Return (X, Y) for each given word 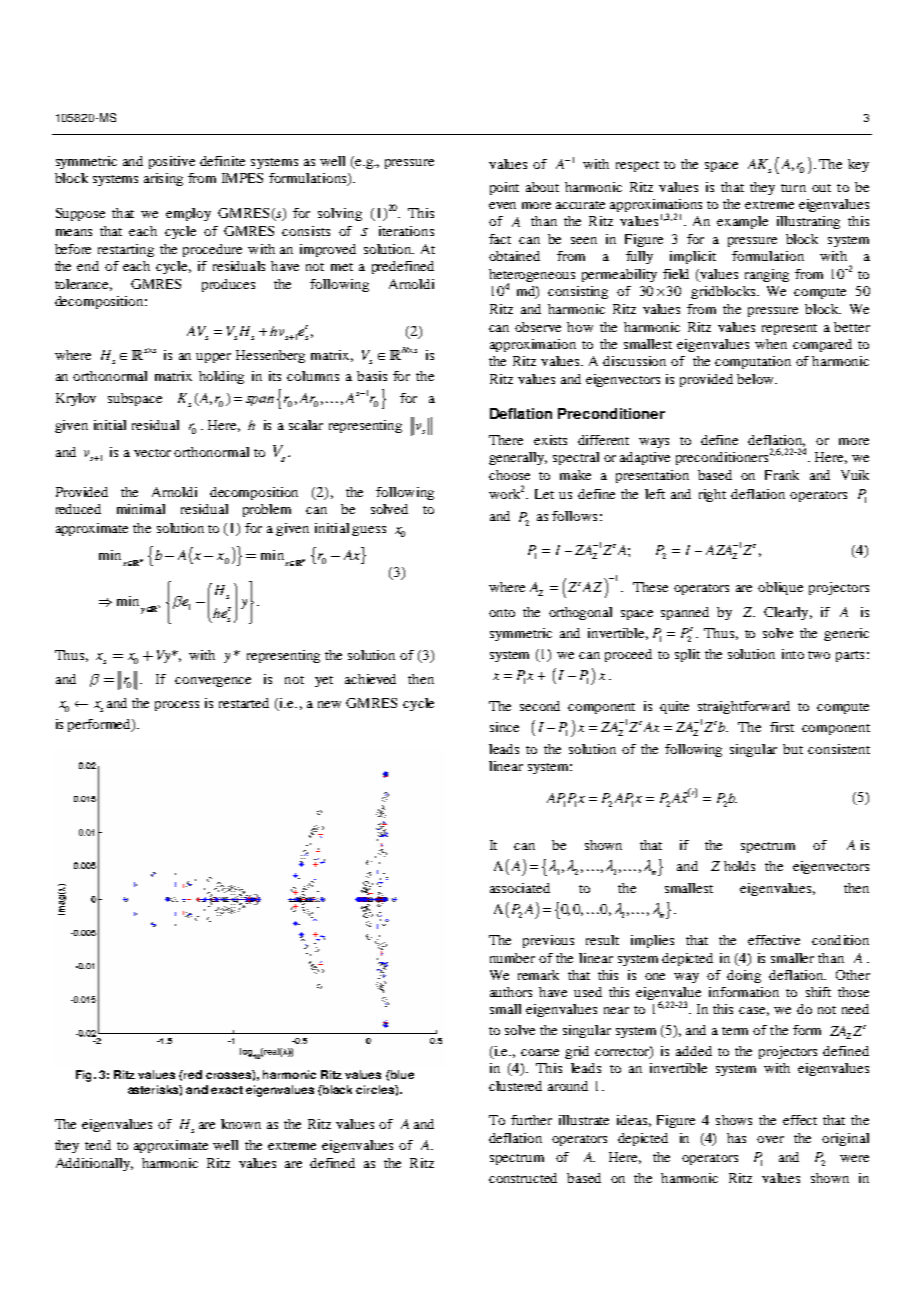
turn (793, 188)
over (770, 1139)
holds (739, 866)
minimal (141, 509)
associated (520, 888)
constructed (523, 1178)
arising (163, 179)
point (504, 188)
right (712, 495)
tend (98, 1145)
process (177, 706)
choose (509, 475)
